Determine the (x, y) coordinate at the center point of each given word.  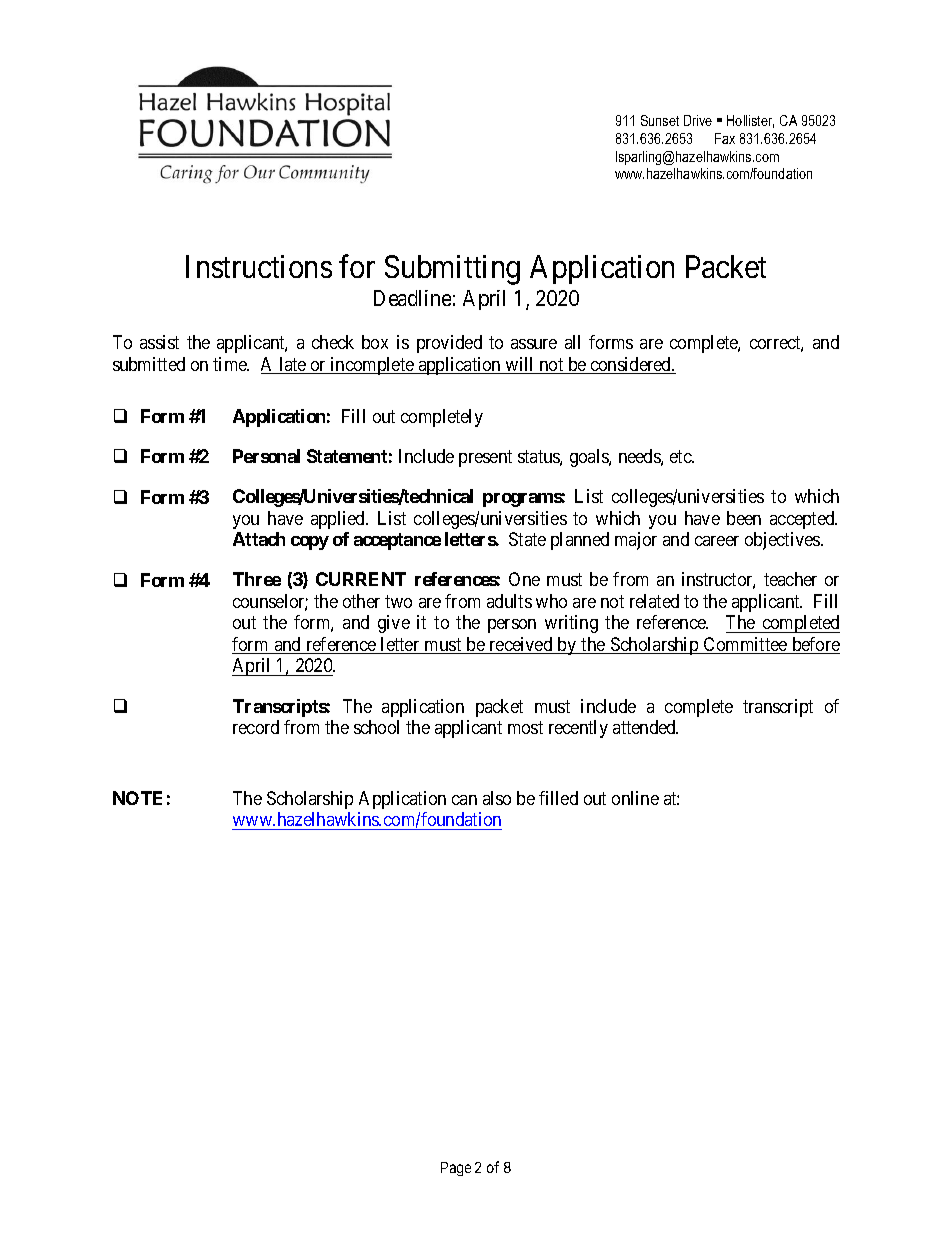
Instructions (259, 266)
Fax (725, 138)
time (231, 364)
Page (456, 1169)
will (520, 365)
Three (257, 579)
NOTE (137, 798)
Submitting (452, 270)
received (521, 645)
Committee (745, 645)
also (497, 798)
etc (681, 456)
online (635, 798)
